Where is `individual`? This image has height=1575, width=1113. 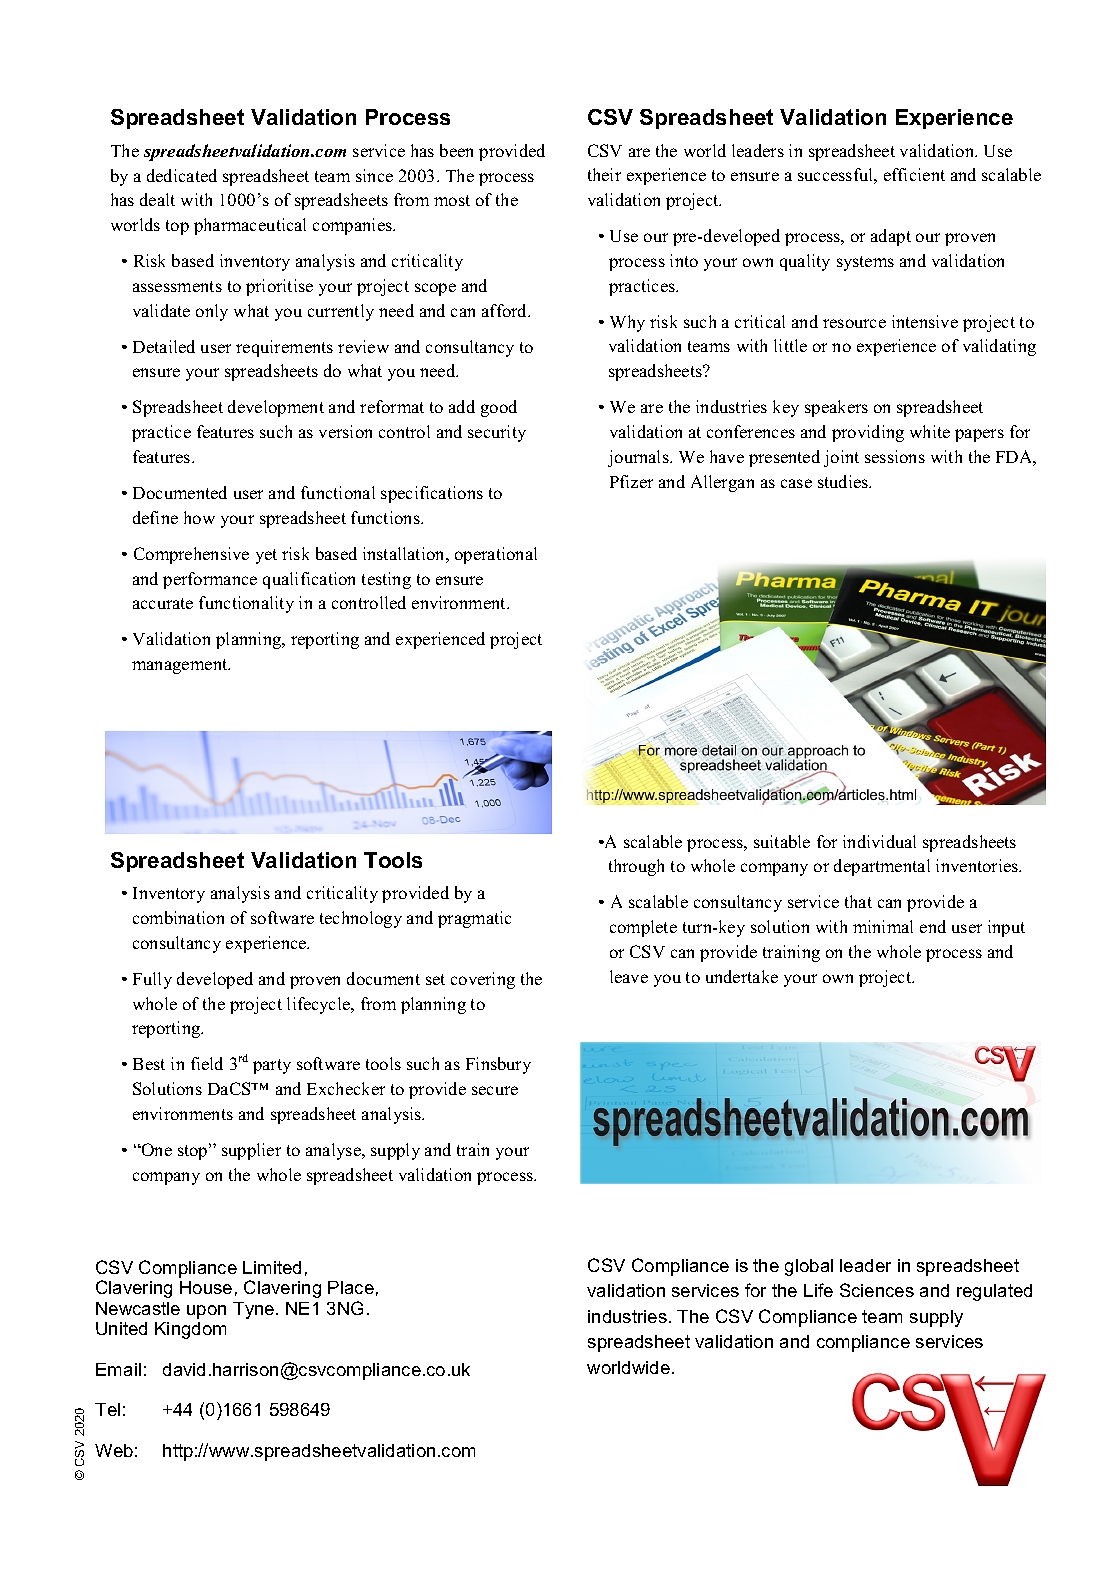 individual is located at coordinates (879, 841).
